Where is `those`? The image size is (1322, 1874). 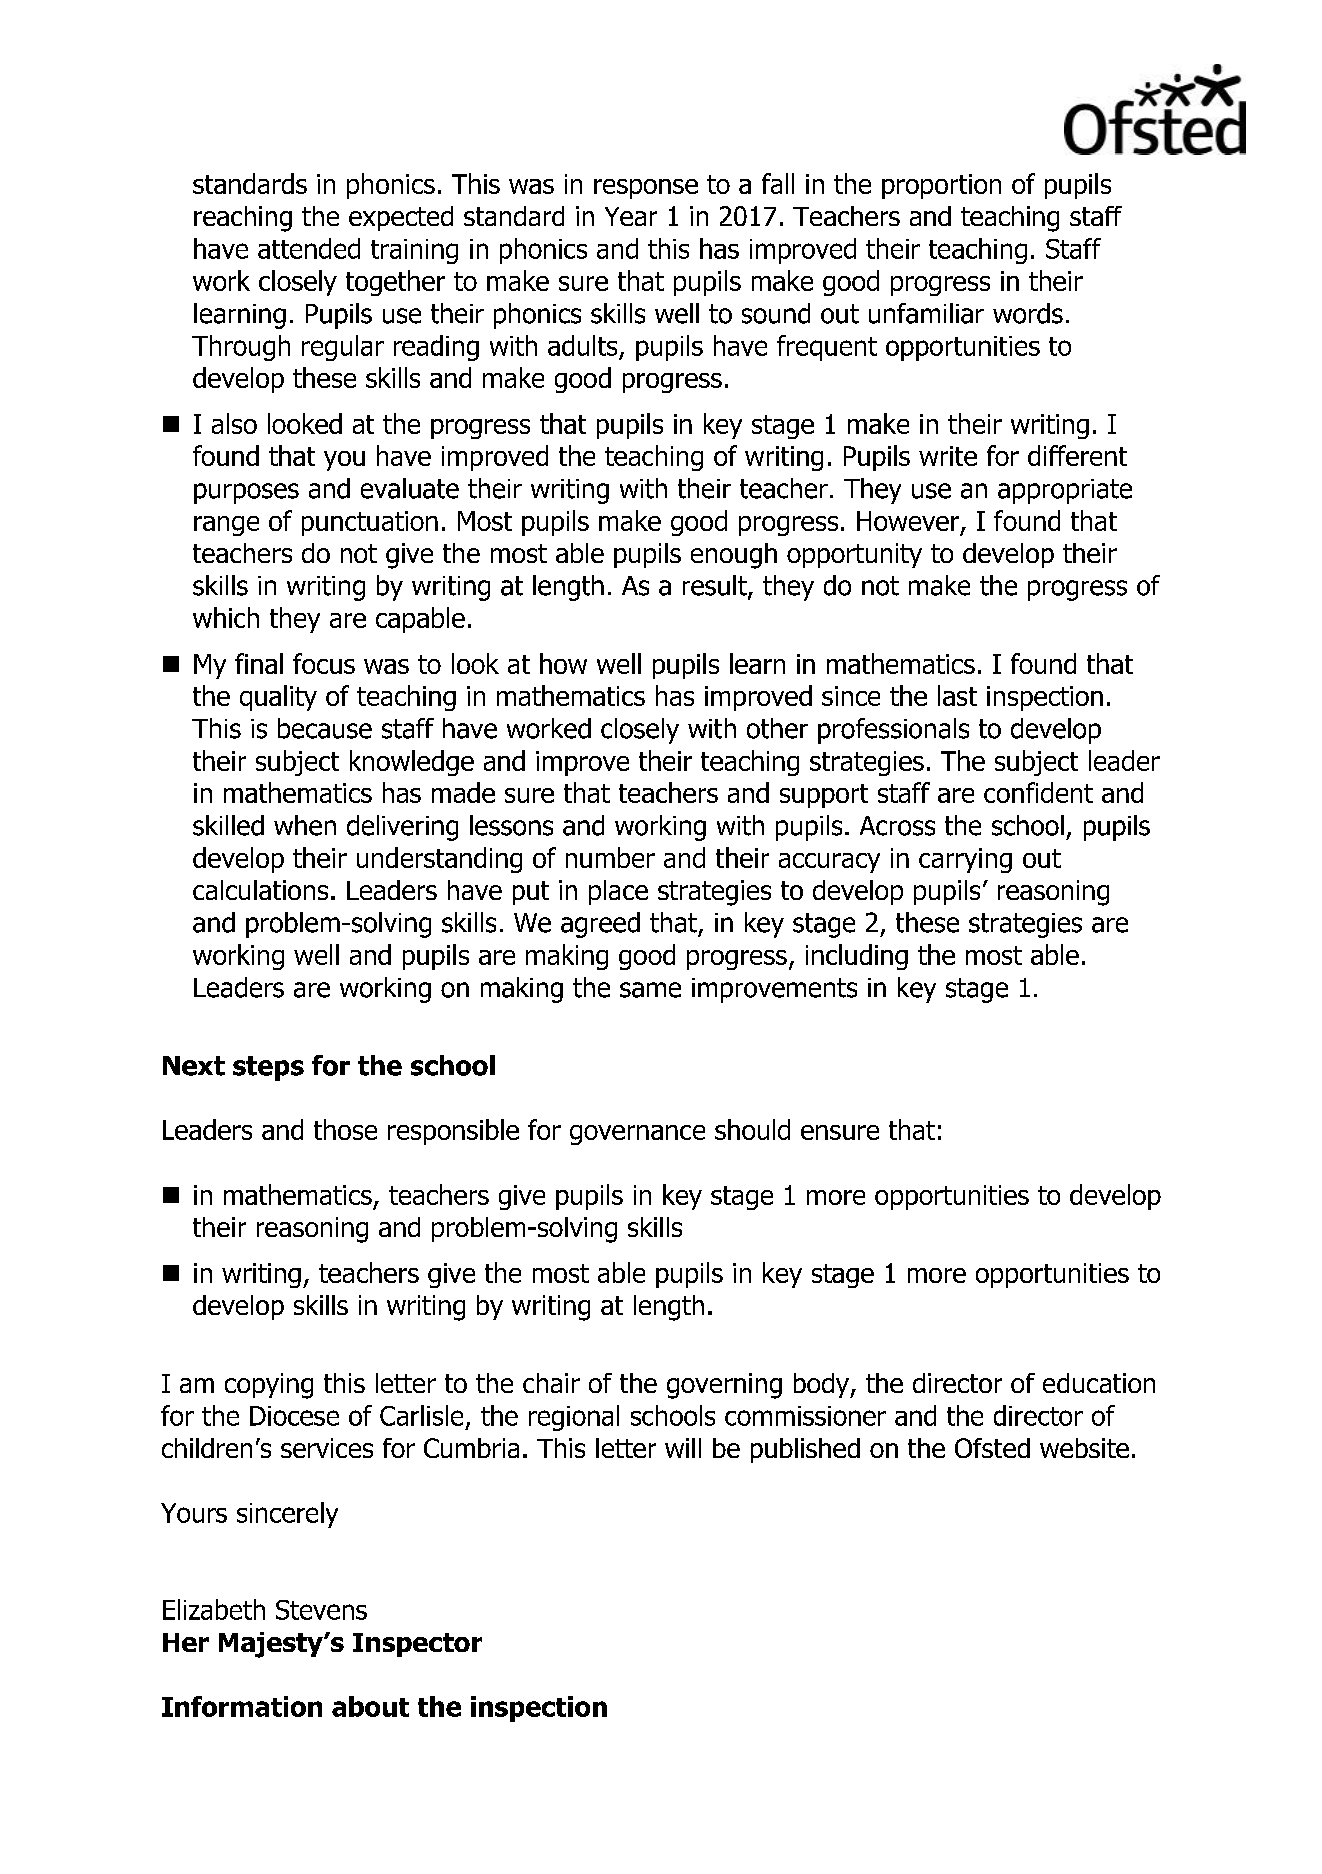 those is located at coordinates (345, 1129).
